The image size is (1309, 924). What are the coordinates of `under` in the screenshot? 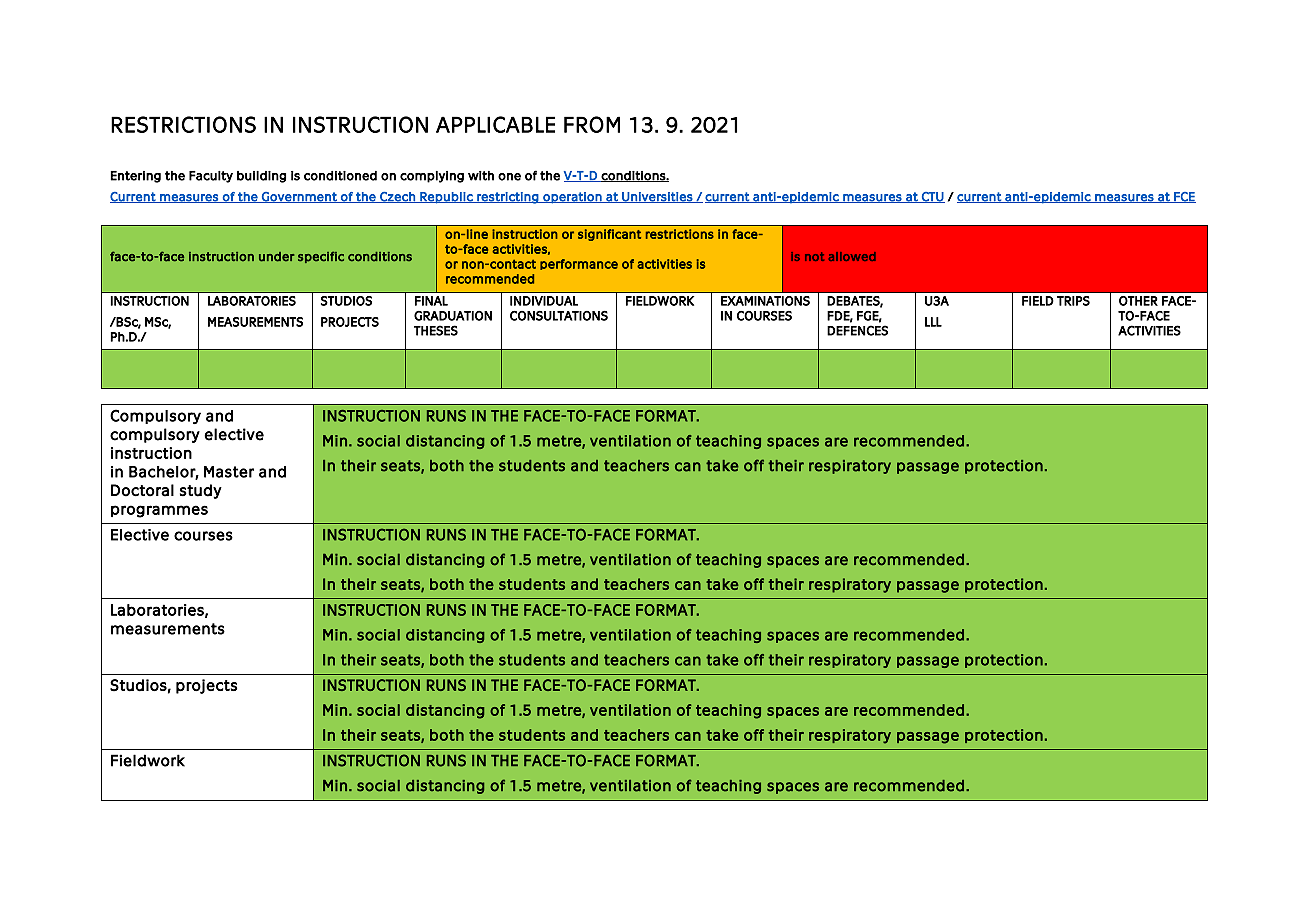 It's located at (276, 257).
